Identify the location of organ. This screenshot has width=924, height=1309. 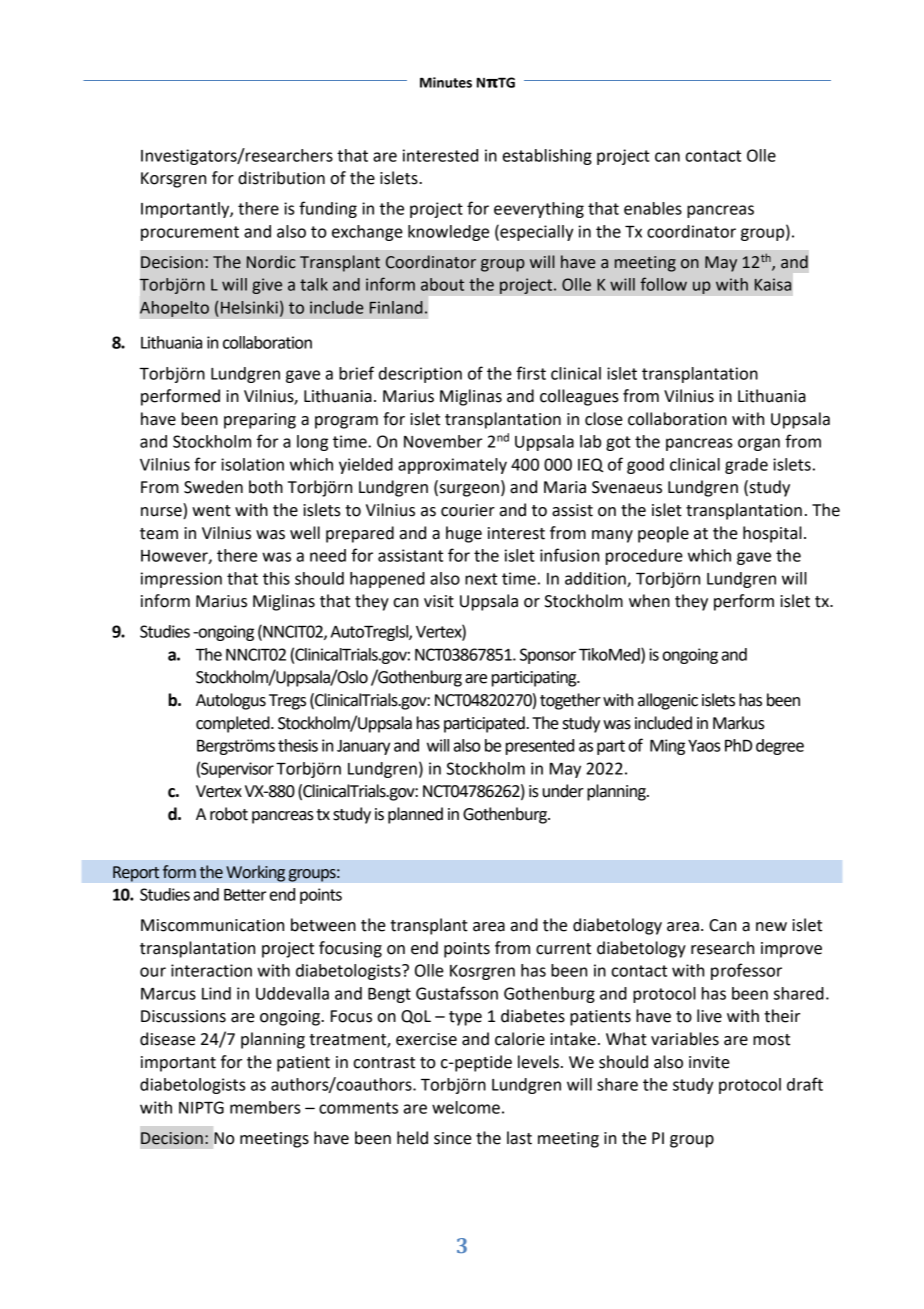
(759, 444).
